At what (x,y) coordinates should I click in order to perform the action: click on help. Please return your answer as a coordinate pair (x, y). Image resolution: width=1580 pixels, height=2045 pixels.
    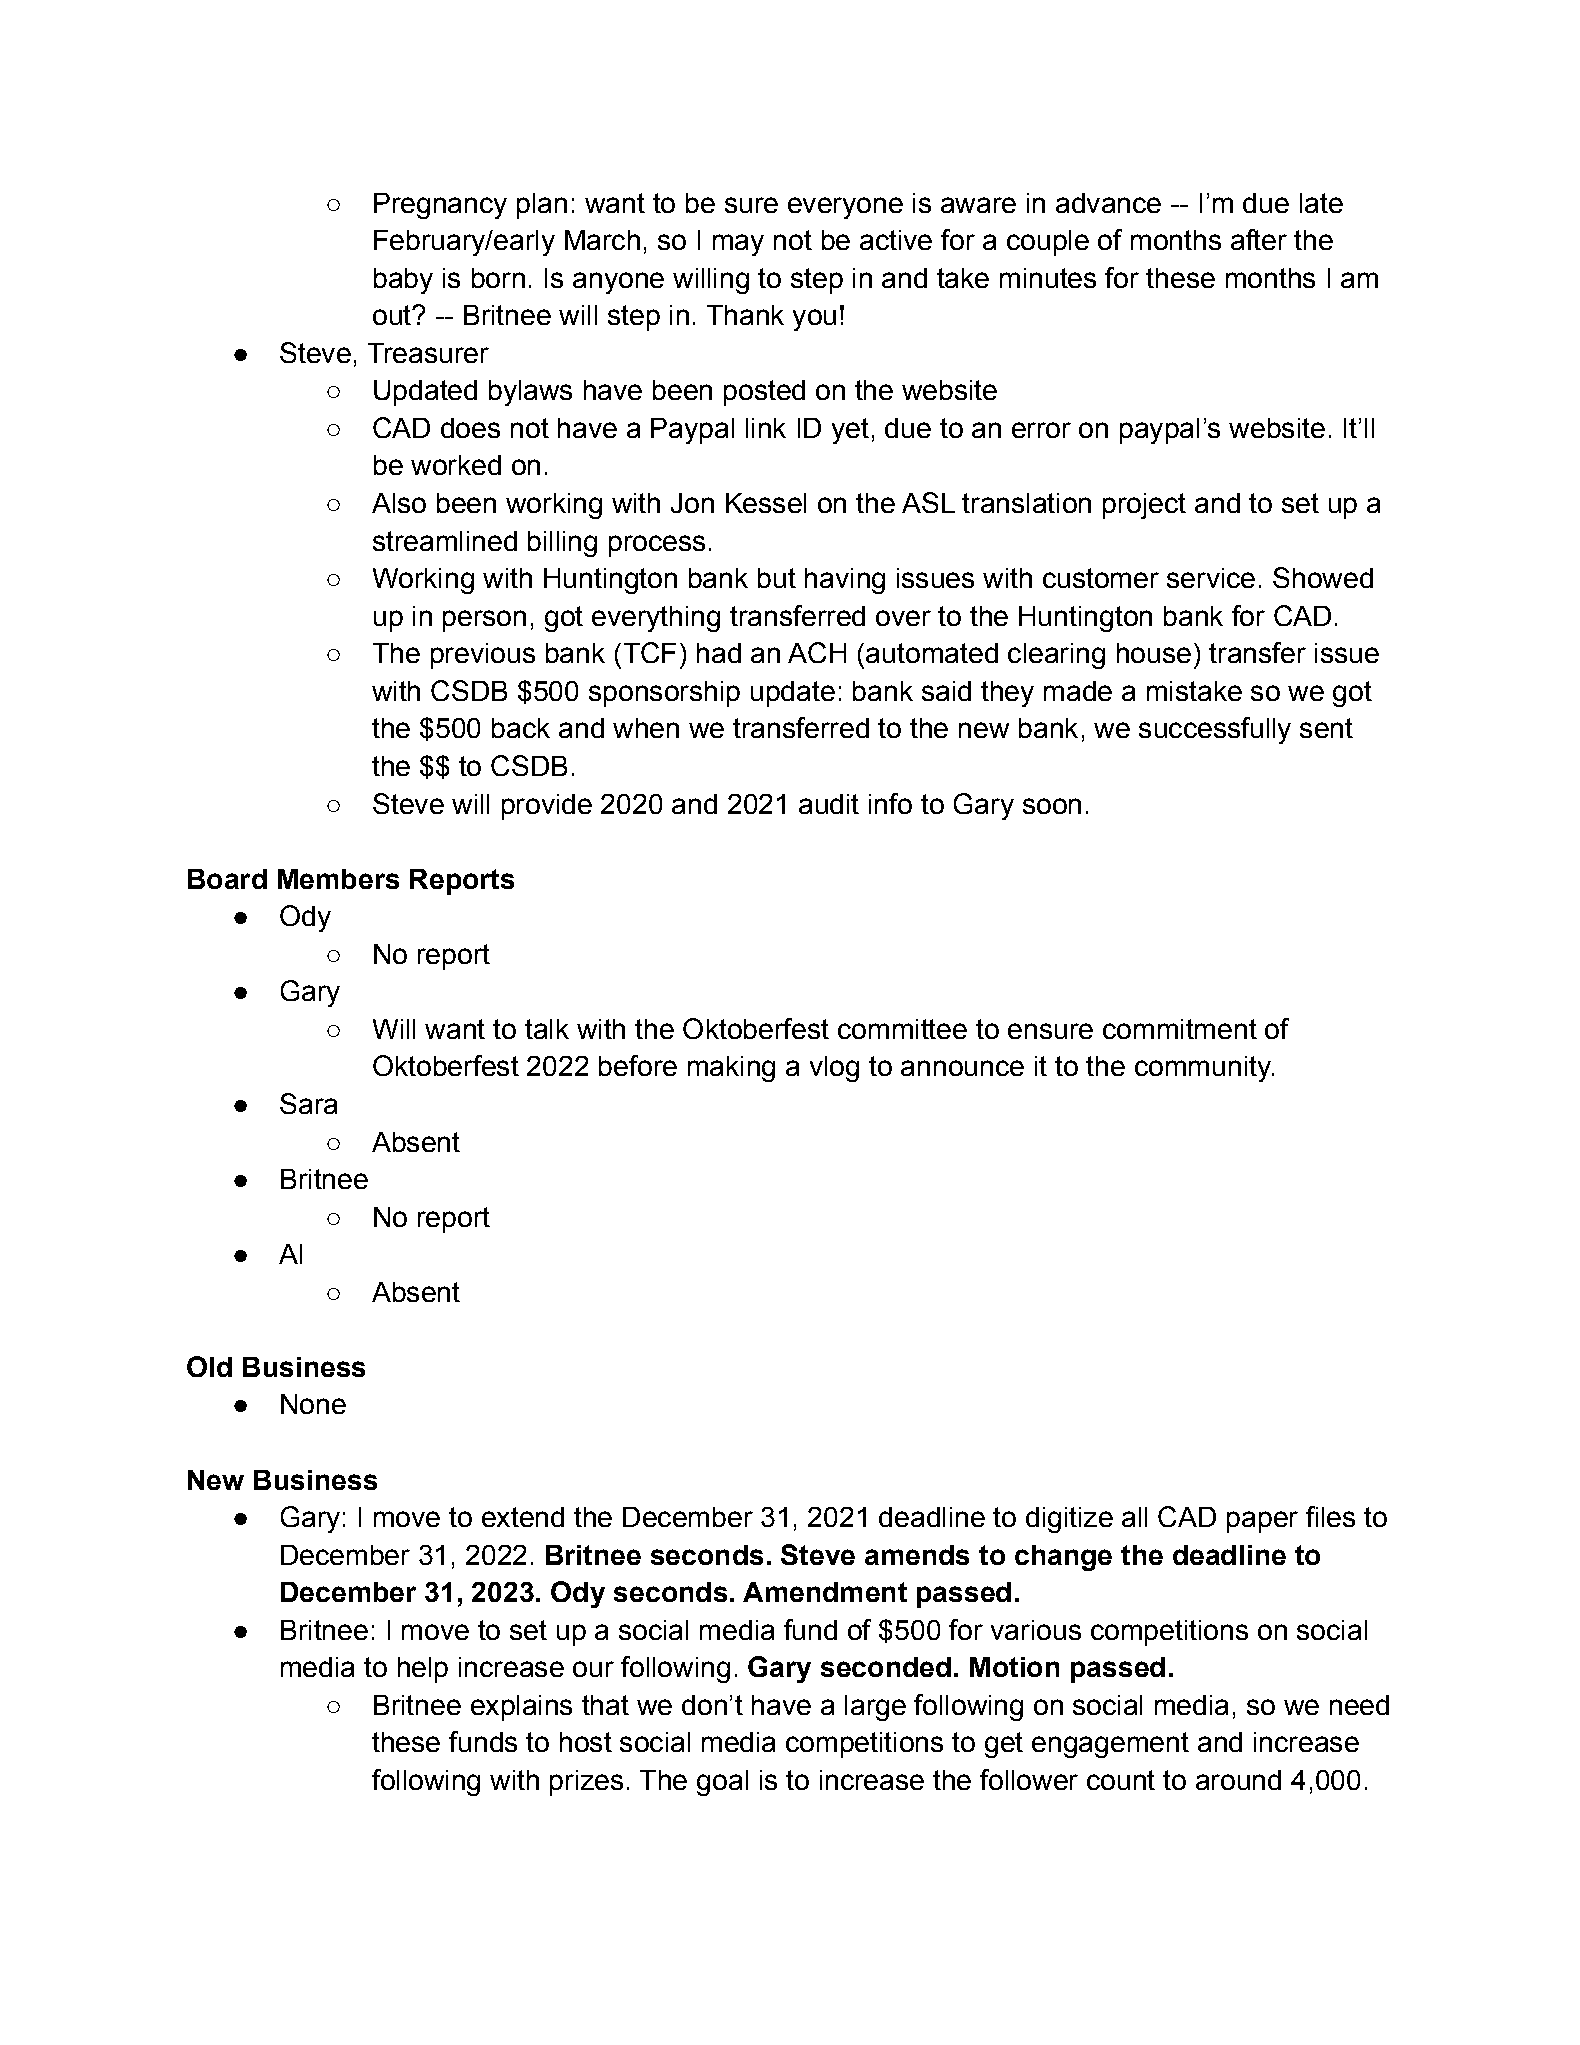
    Looking at the image, I should click on (423, 1670).
